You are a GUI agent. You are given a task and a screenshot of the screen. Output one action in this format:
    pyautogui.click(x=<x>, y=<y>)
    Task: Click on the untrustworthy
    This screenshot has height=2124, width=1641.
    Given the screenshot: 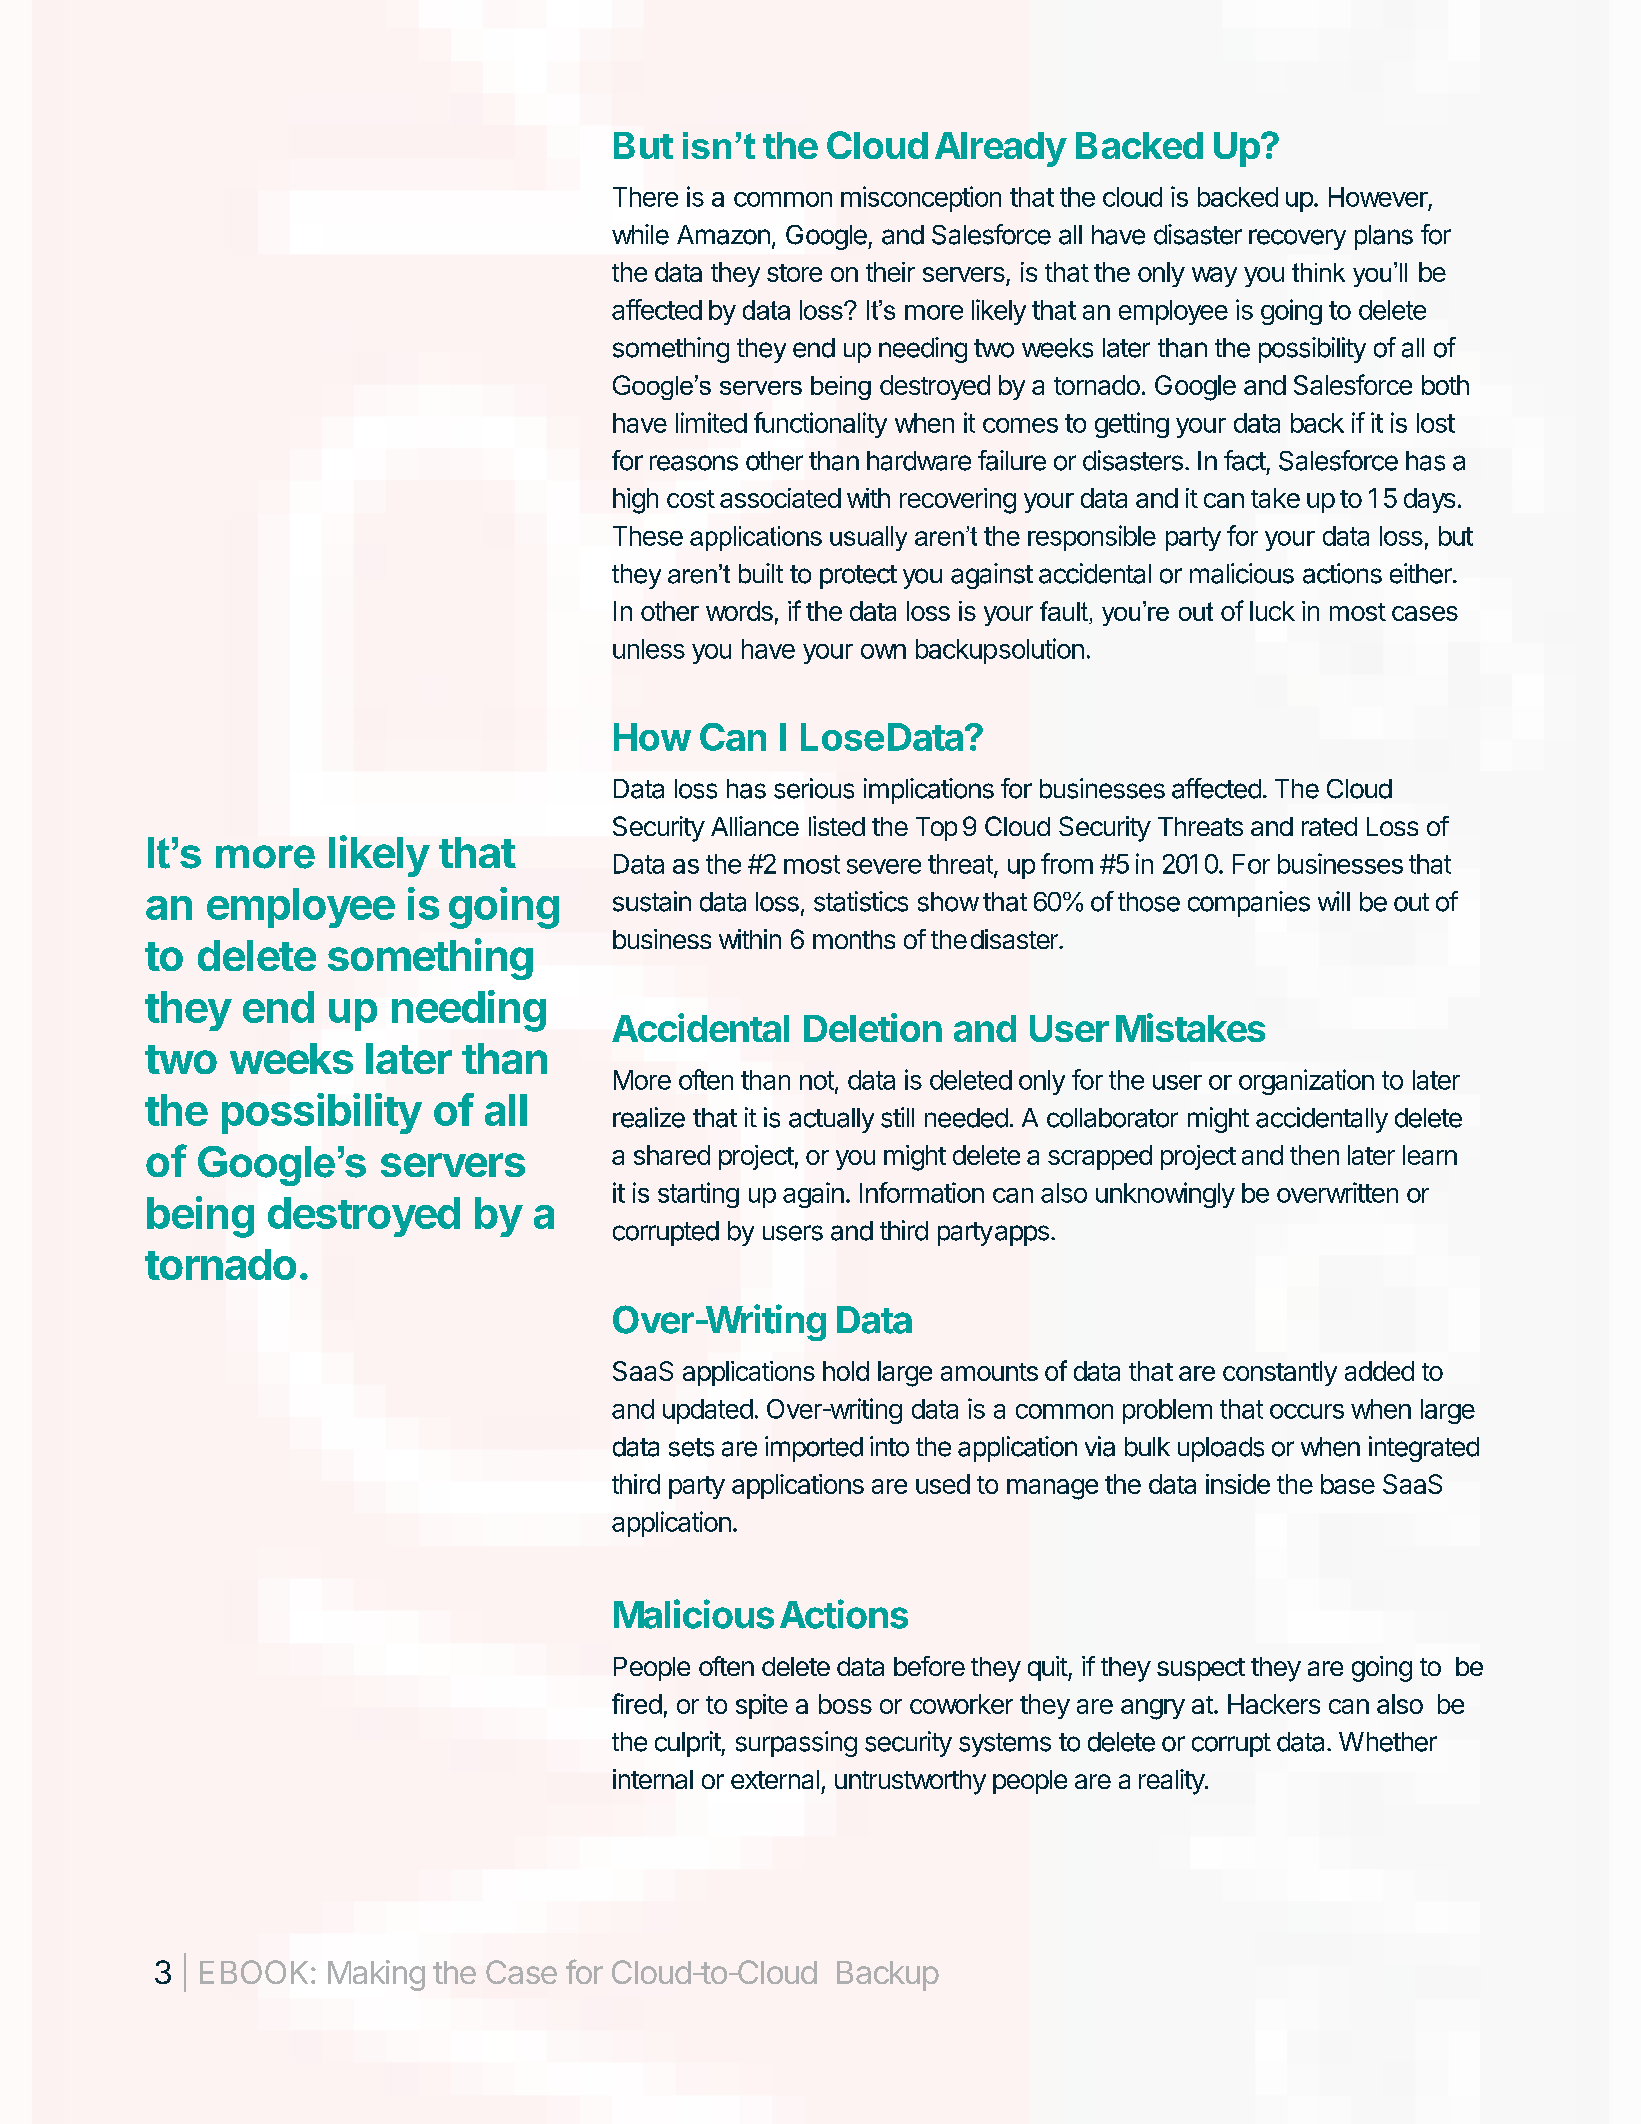 What is the action you would take?
    pyautogui.click(x=910, y=1782)
